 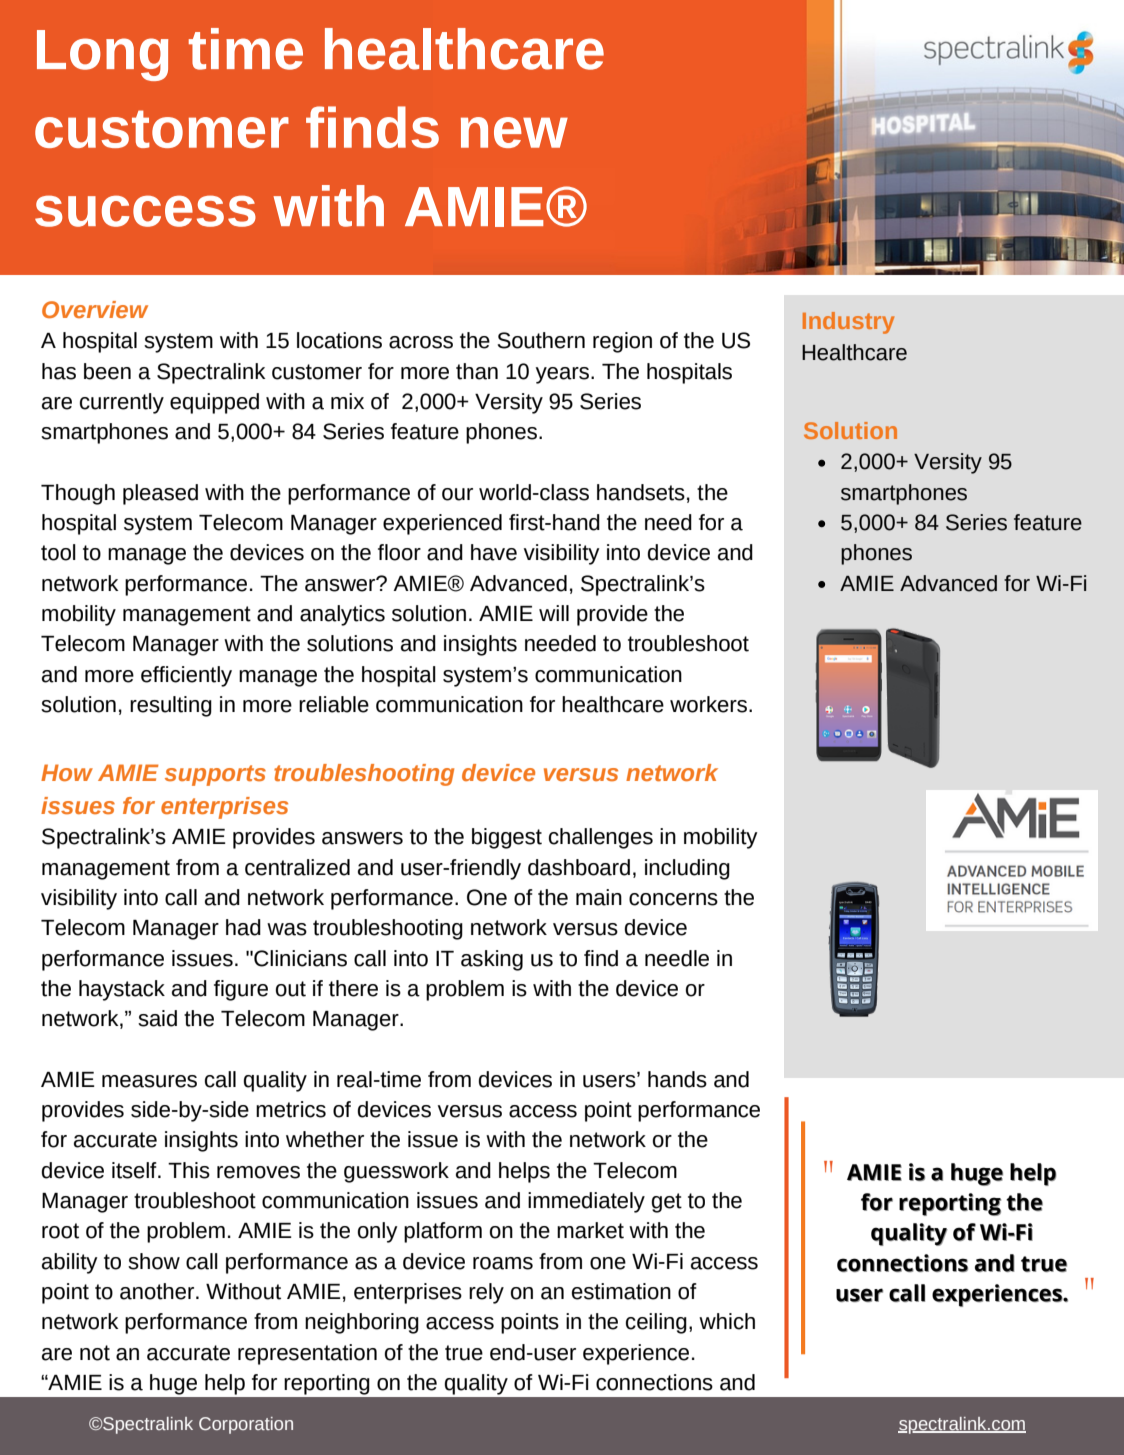 I want to click on workers, so click(x=708, y=704).
